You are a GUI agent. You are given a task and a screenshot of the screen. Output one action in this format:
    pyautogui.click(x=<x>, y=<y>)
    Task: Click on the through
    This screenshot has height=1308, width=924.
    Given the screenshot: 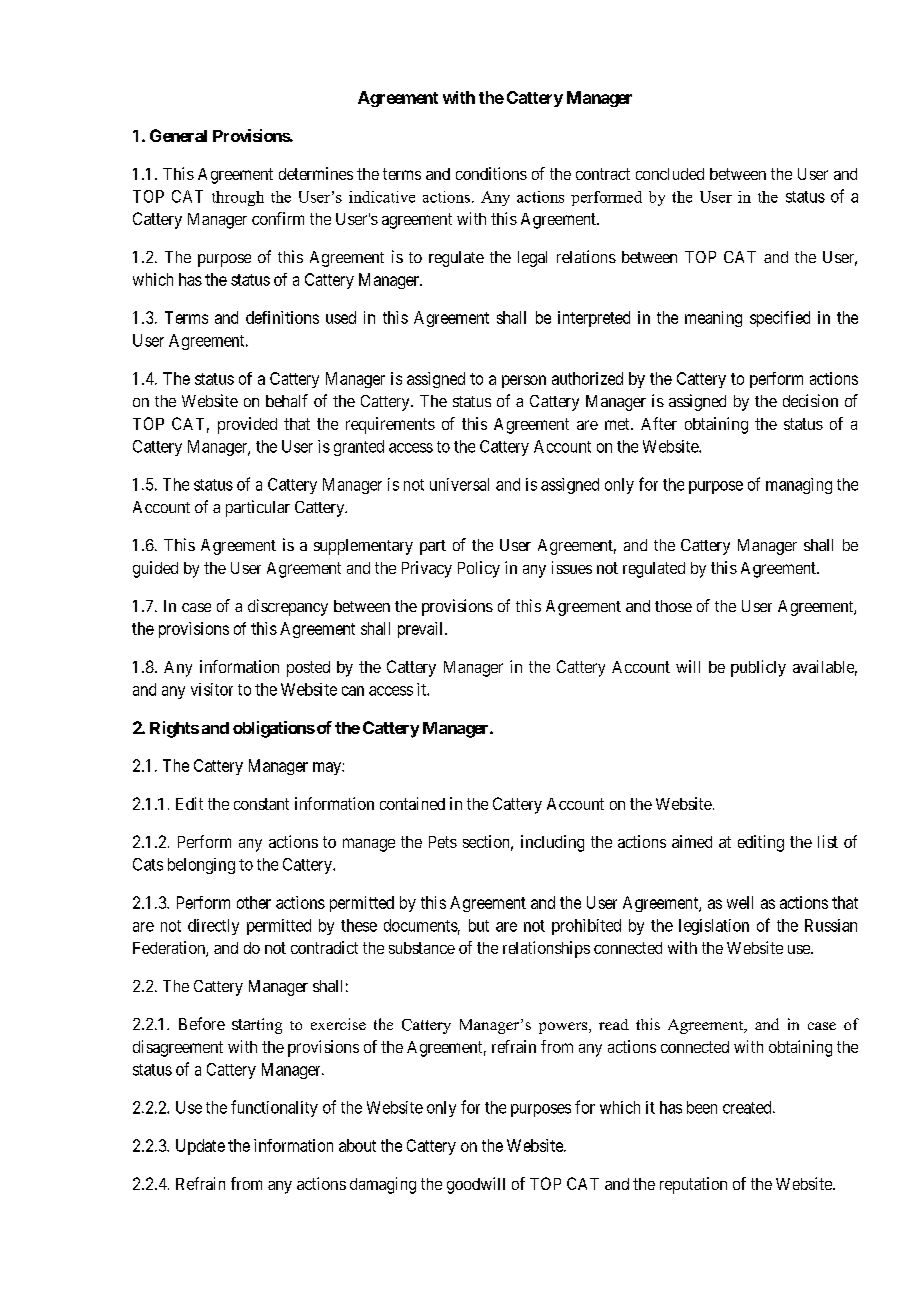 What is the action you would take?
    pyautogui.click(x=238, y=198)
